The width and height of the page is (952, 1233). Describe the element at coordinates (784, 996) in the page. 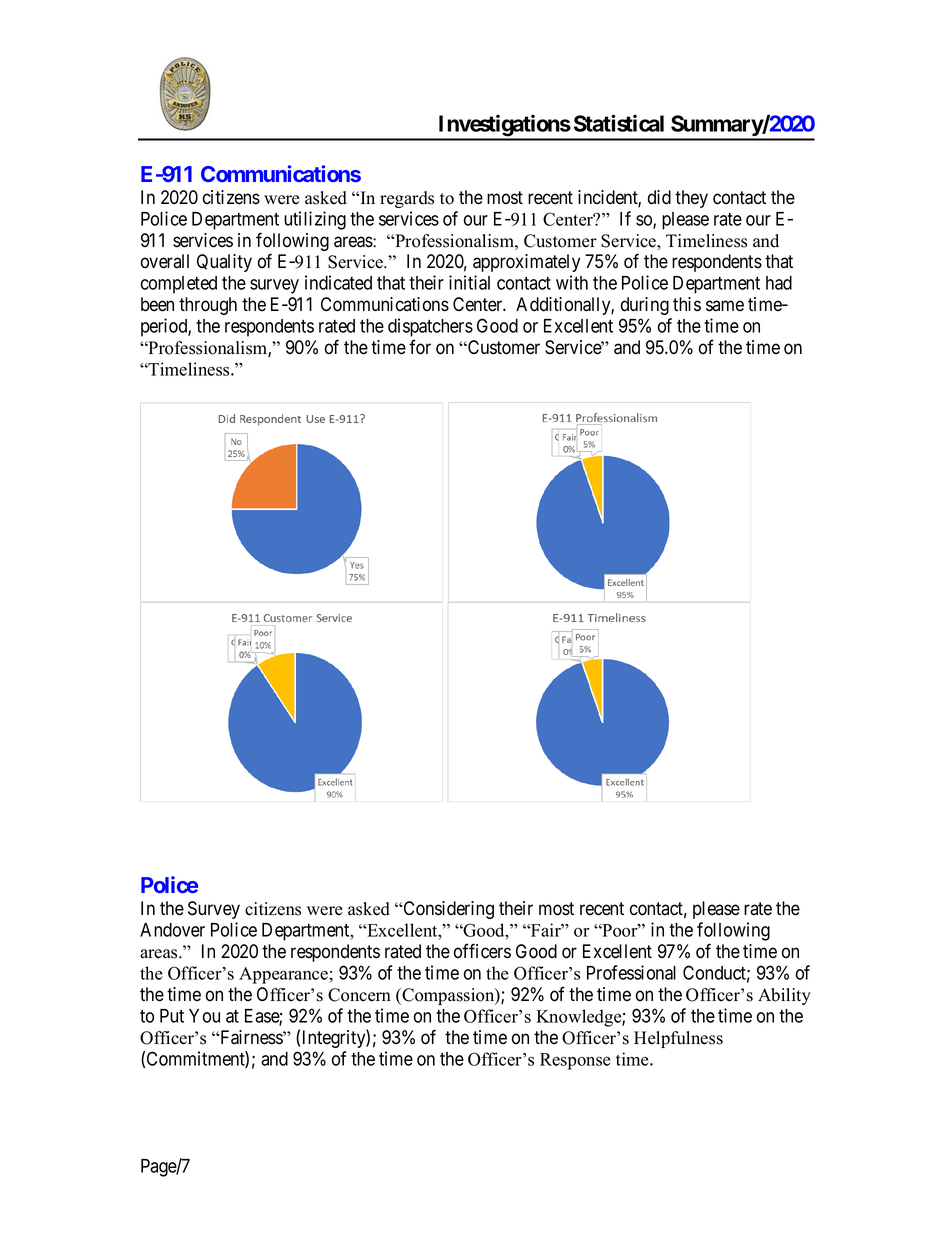

I see `Ability` at that location.
